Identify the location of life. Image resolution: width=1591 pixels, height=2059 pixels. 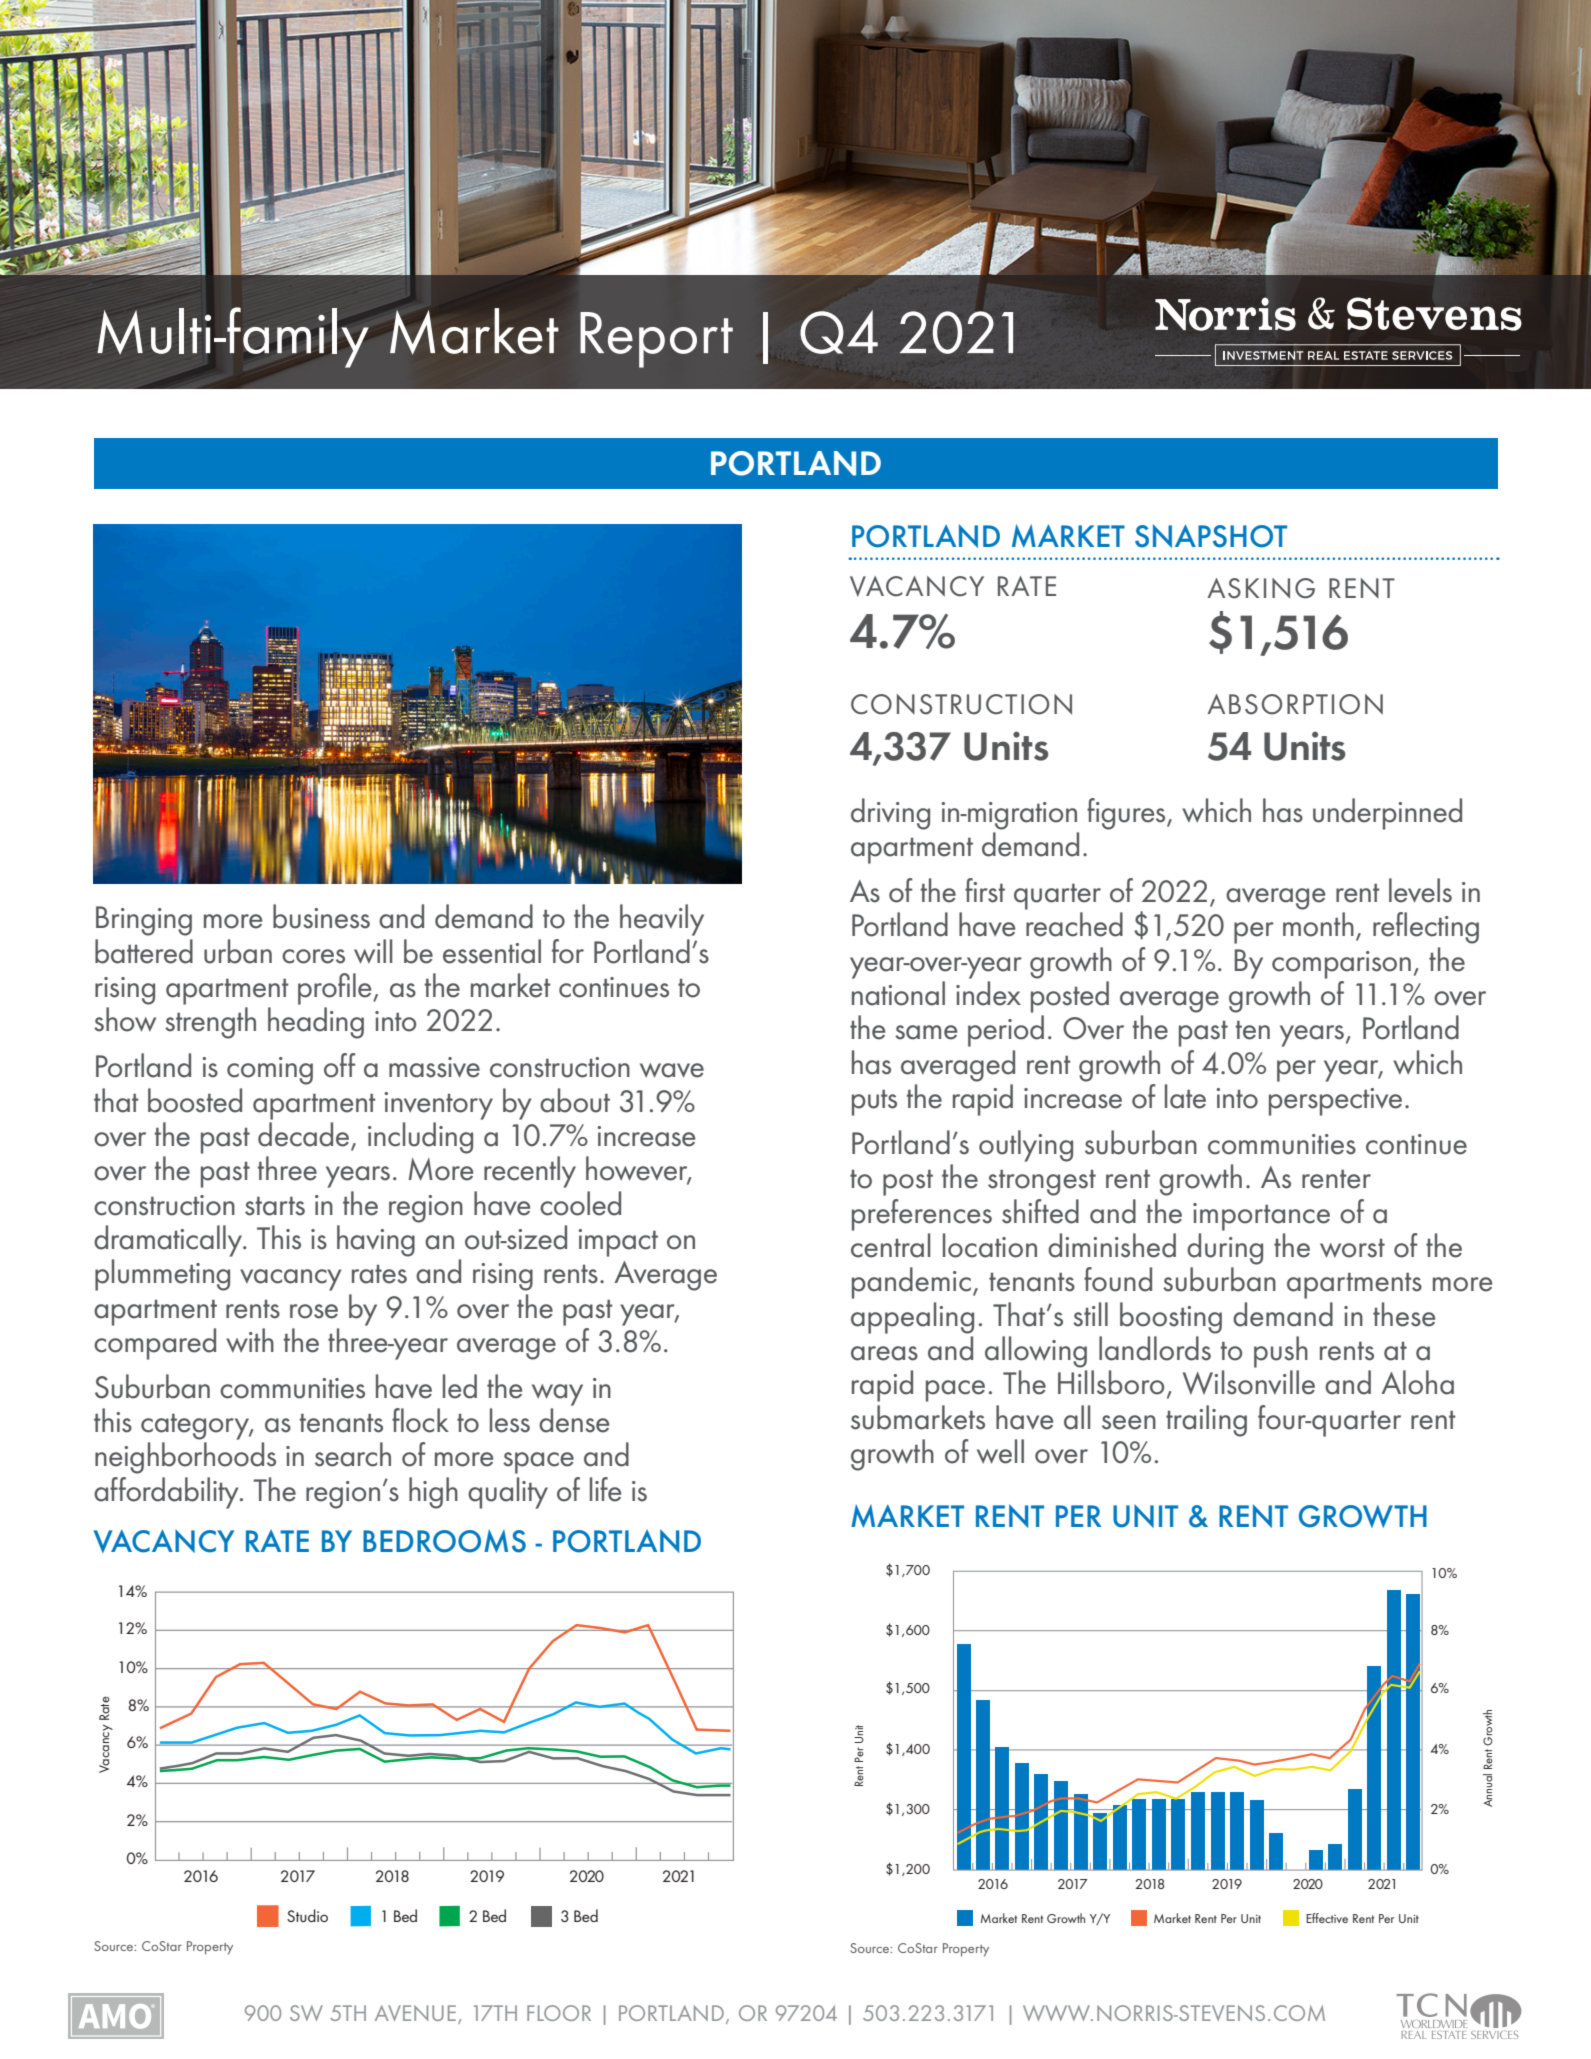
(605, 1489).
